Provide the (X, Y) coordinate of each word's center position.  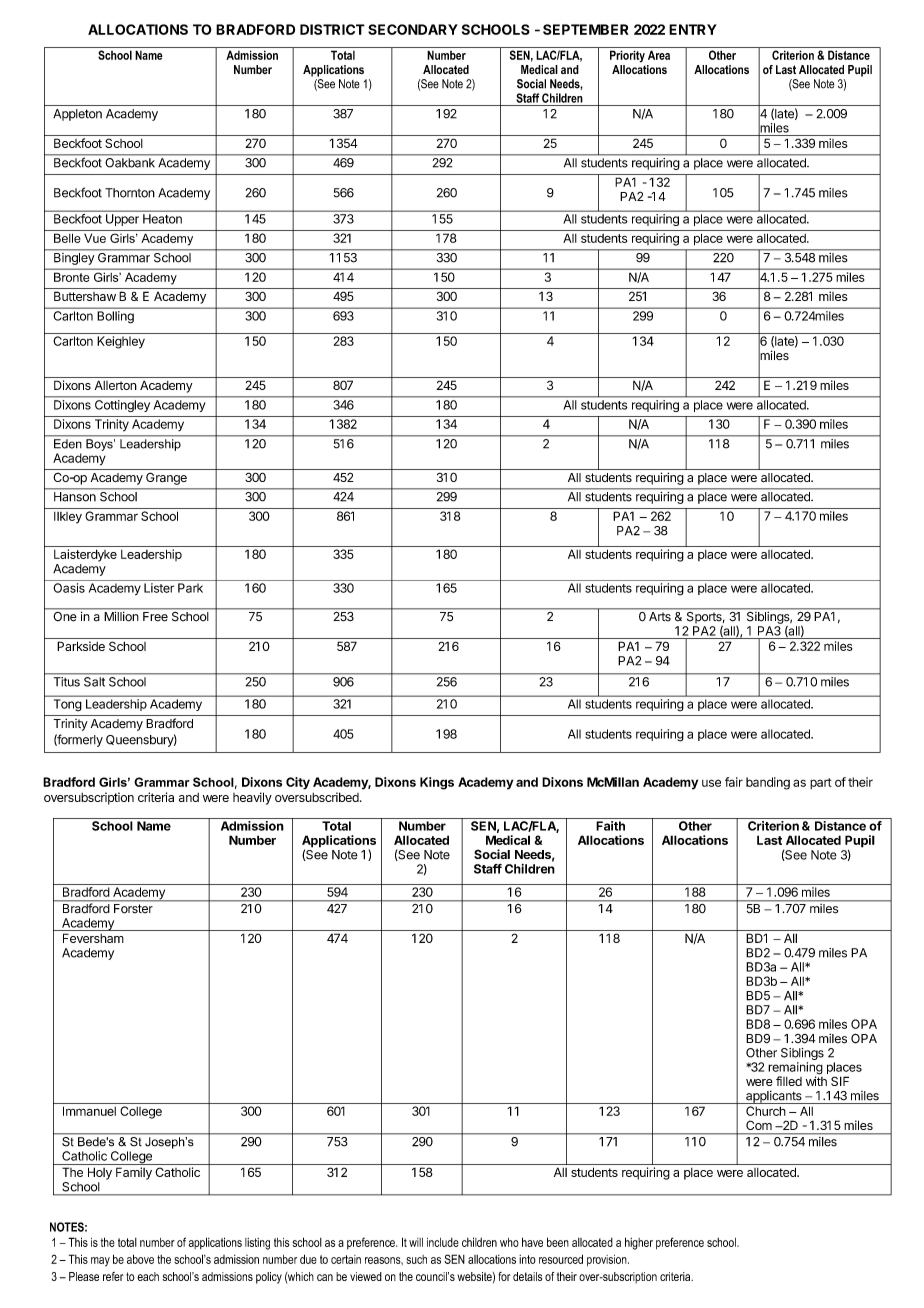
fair (734, 782)
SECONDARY (413, 29)
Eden (67, 444)
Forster (133, 908)
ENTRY (693, 29)
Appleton (77, 115)
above (140, 1259)
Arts (660, 616)
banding (768, 783)
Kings (437, 783)
